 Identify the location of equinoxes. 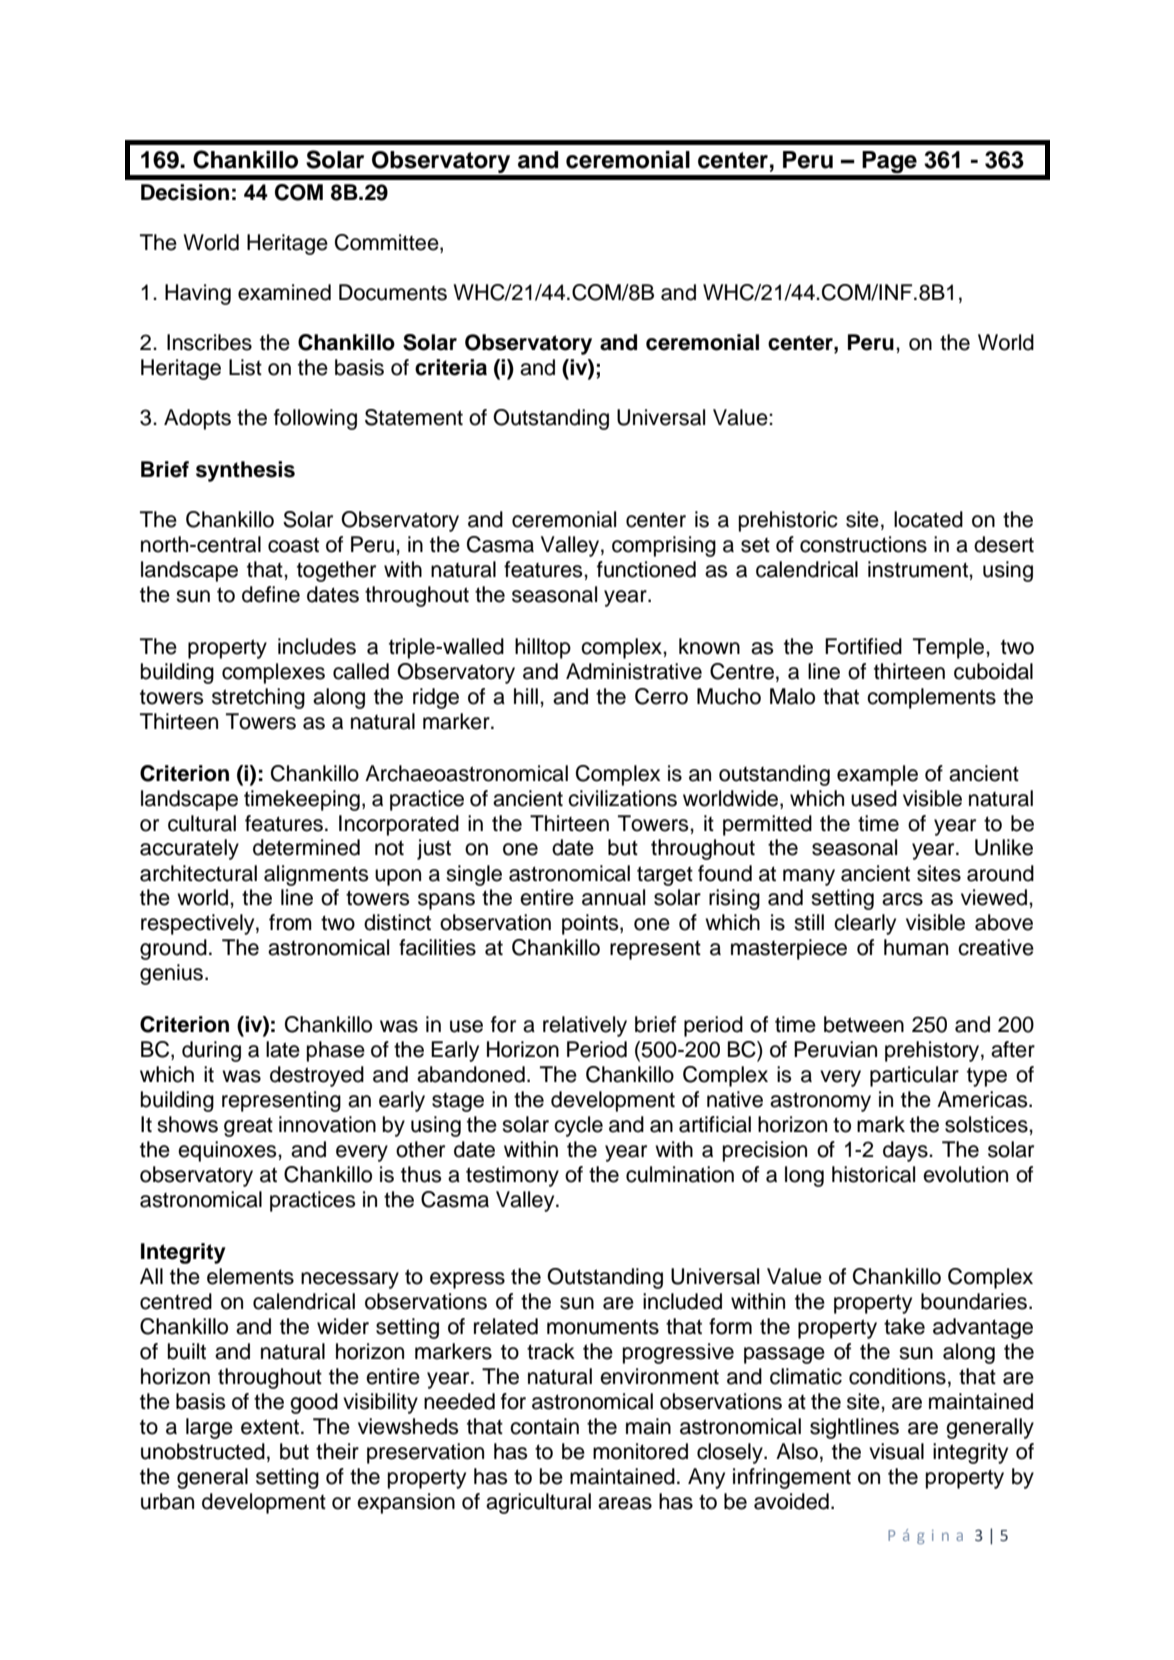
(228, 1151).
